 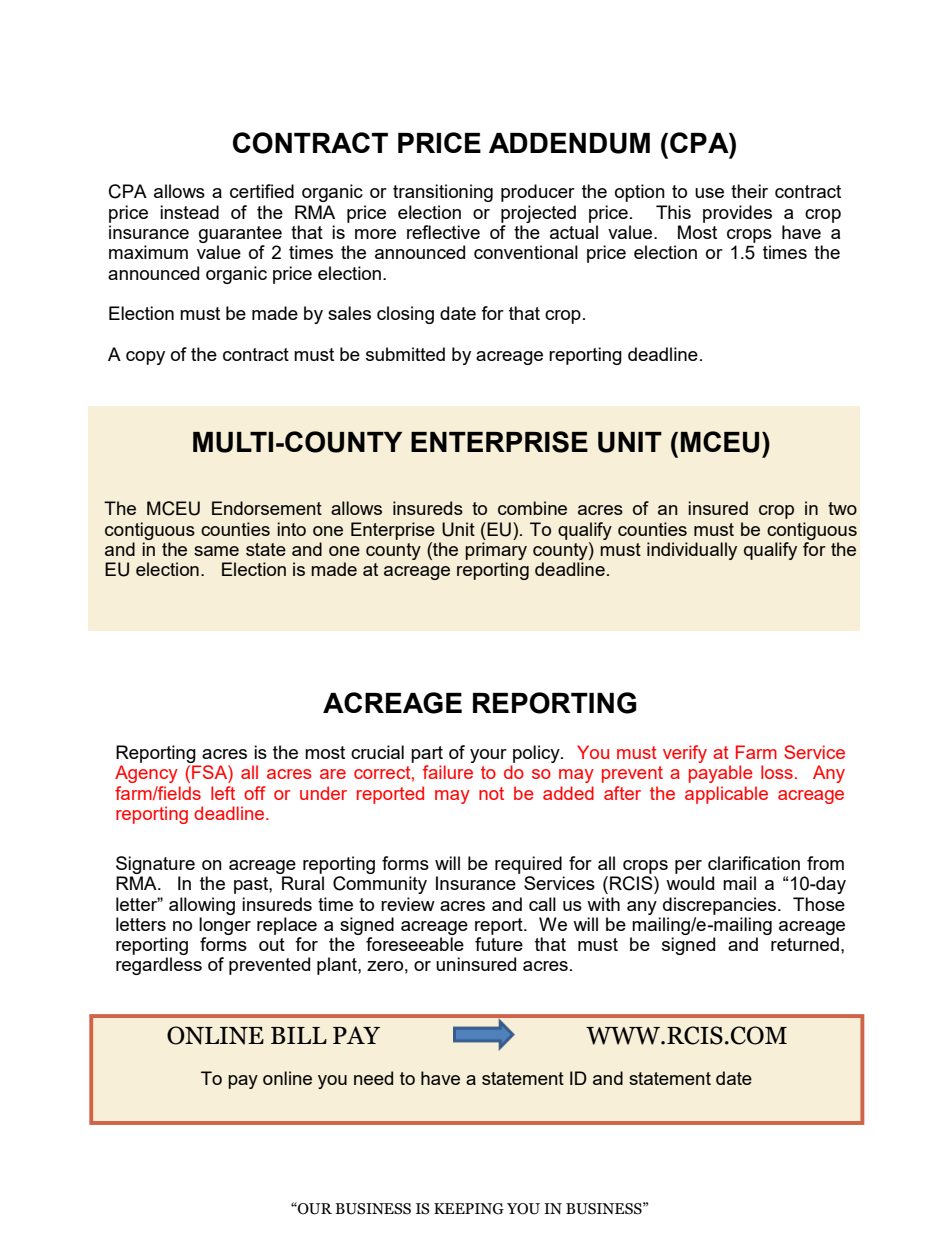 I want to click on verify, so click(x=685, y=754).
